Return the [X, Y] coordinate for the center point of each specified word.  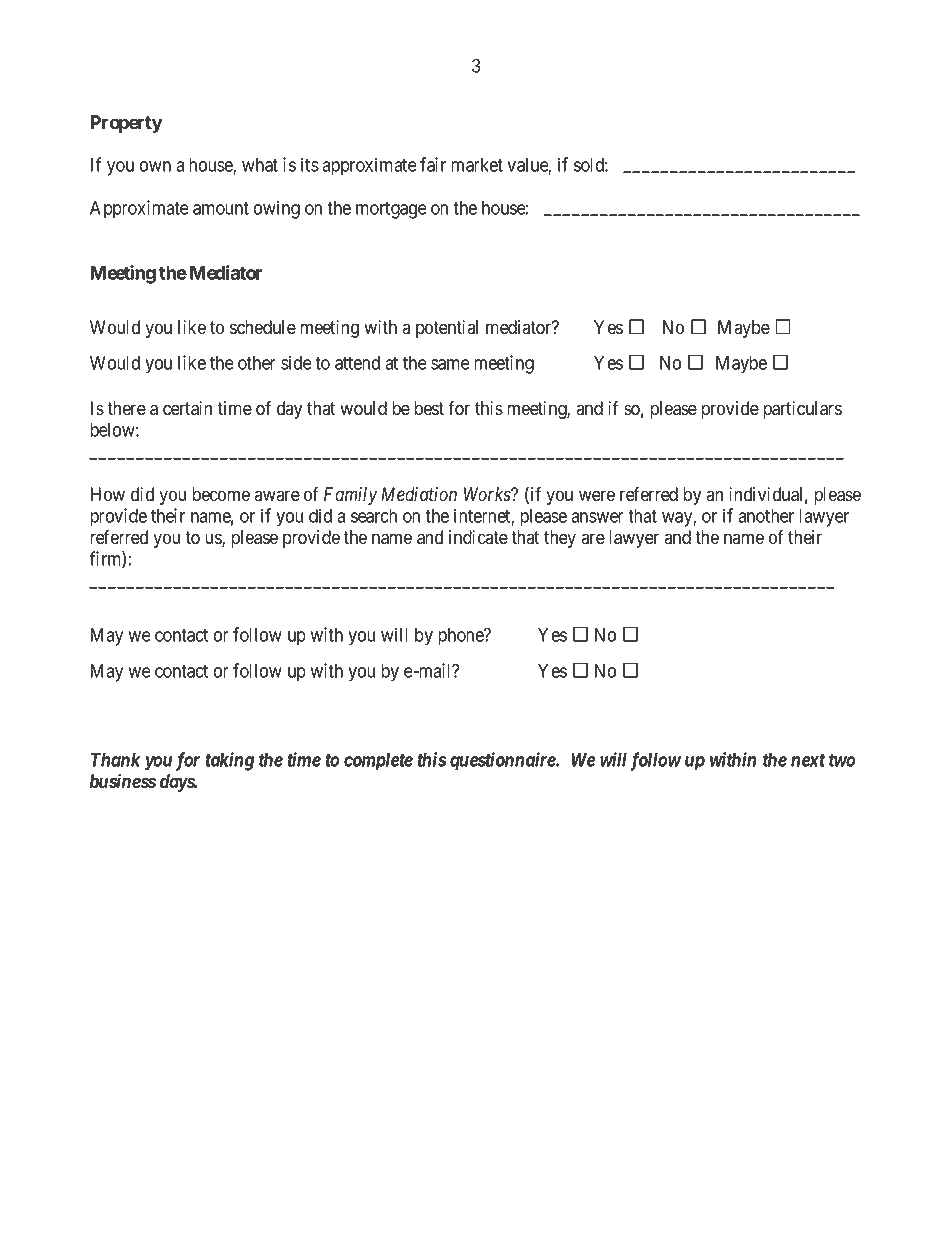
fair [433, 164]
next [808, 760]
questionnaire [503, 761]
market [477, 165]
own [155, 166]
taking [229, 761]
